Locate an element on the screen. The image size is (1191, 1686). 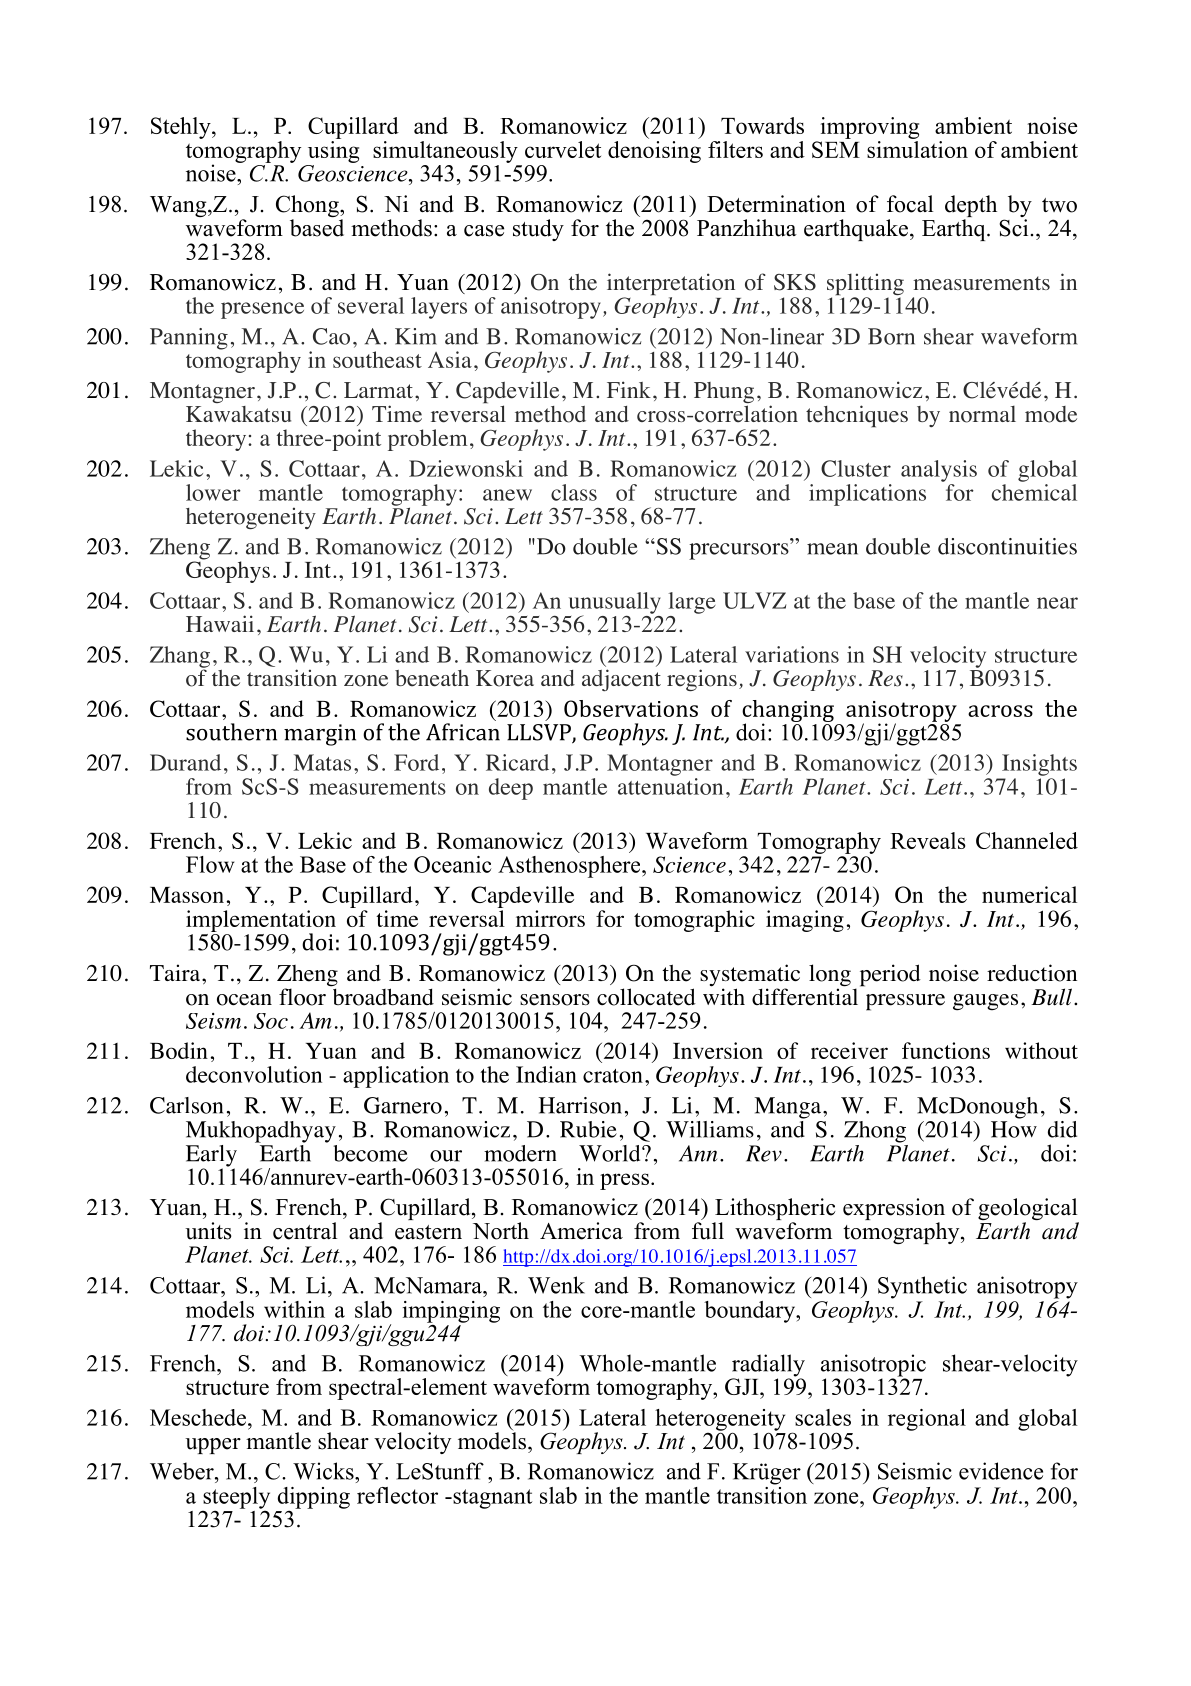
denoising is located at coordinates (654, 152).
